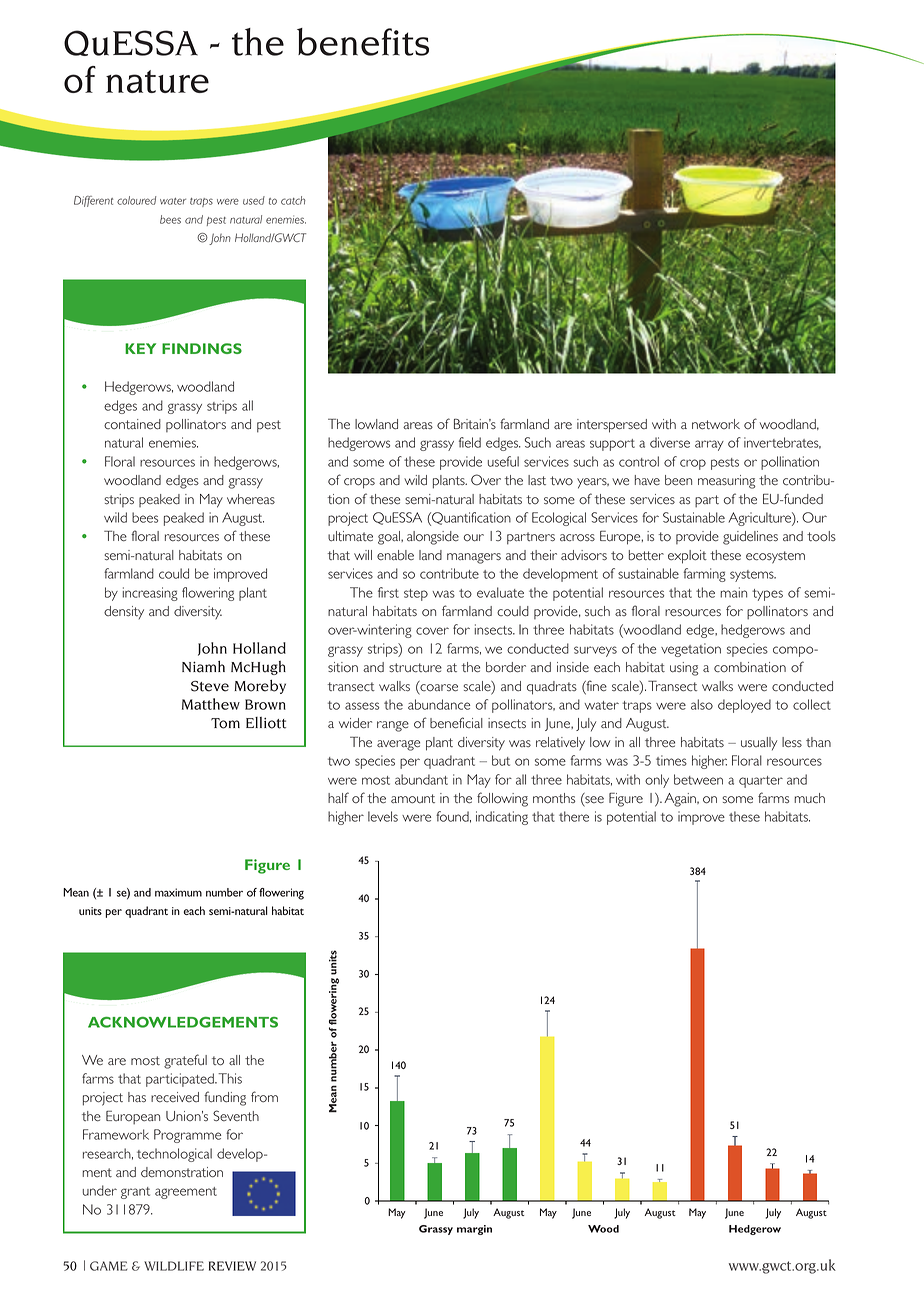  What do you see at coordinates (178, 892) in the document?
I see `maximum` at bounding box center [178, 892].
